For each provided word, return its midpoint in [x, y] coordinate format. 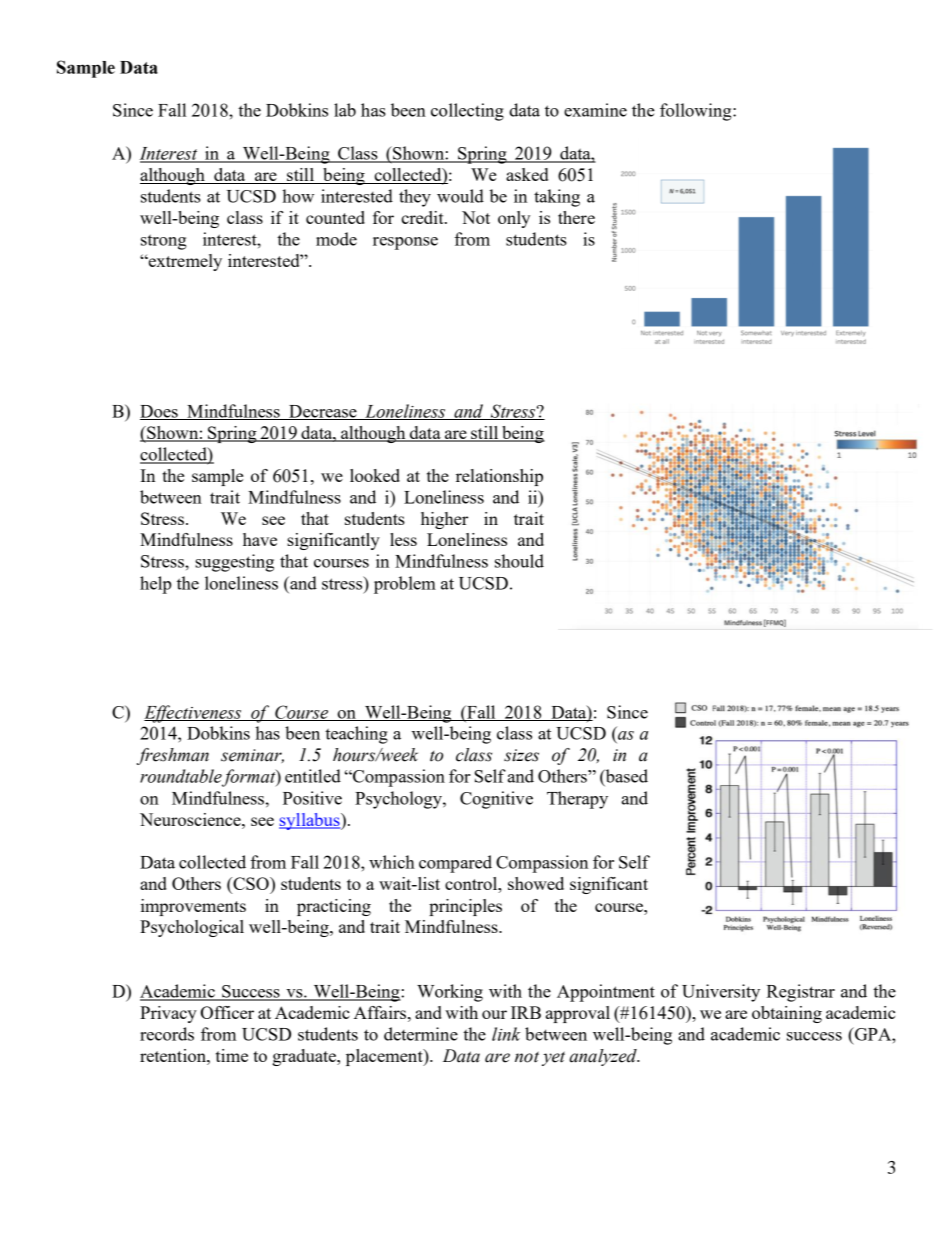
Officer [227, 1012]
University [721, 993]
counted [335, 217]
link [506, 1034]
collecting [467, 112]
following [697, 112]
